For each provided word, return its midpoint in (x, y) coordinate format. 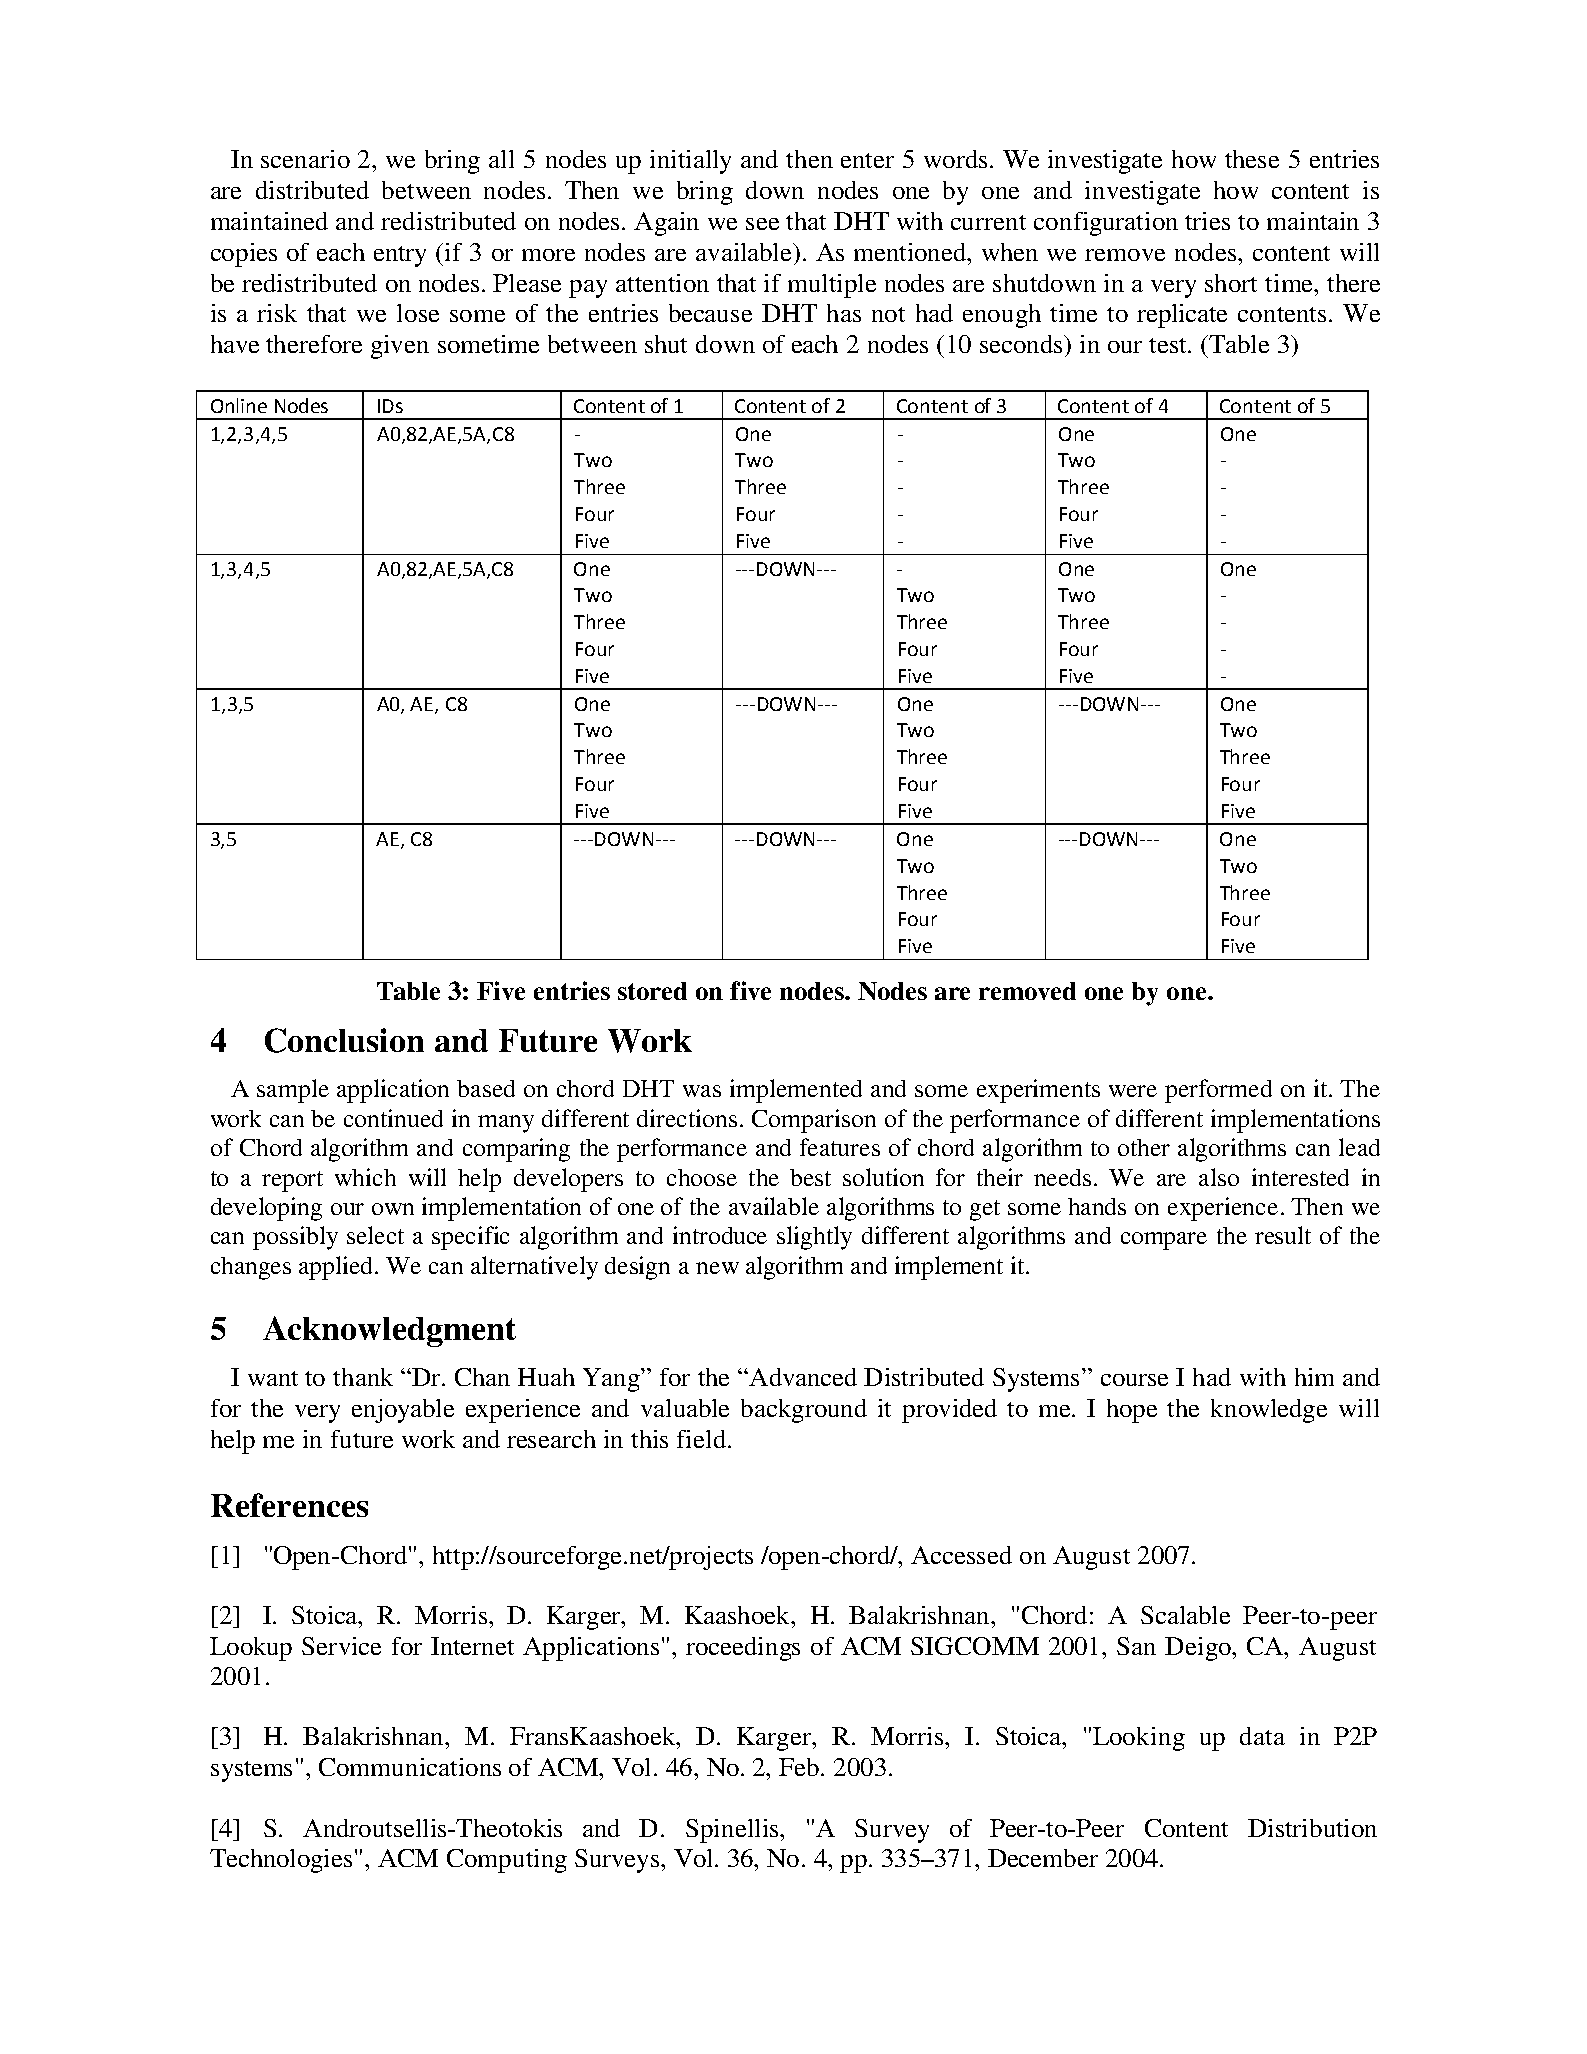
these (1252, 159)
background (804, 1411)
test (1169, 345)
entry (400, 256)
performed (1218, 1091)
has (844, 313)
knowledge (1269, 1411)
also (1219, 1177)
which (365, 1177)
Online (239, 405)
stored (652, 991)
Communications (410, 1767)
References (289, 1505)
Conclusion (344, 1040)
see (762, 224)
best (810, 1177)
